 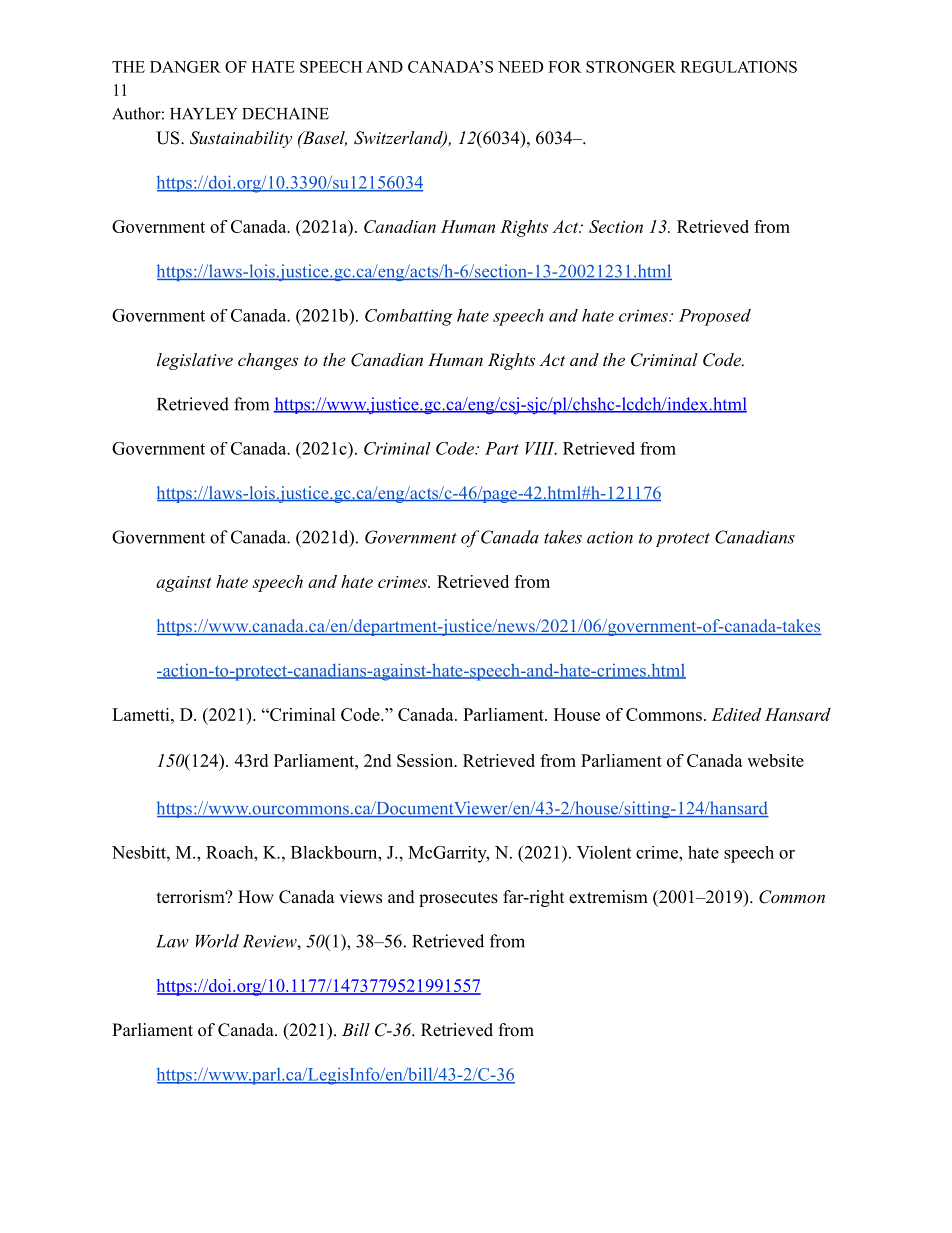 What do you see at coordinates (715, 317) in the page?
I see `Proposed` at bounding box center [715, 317].
